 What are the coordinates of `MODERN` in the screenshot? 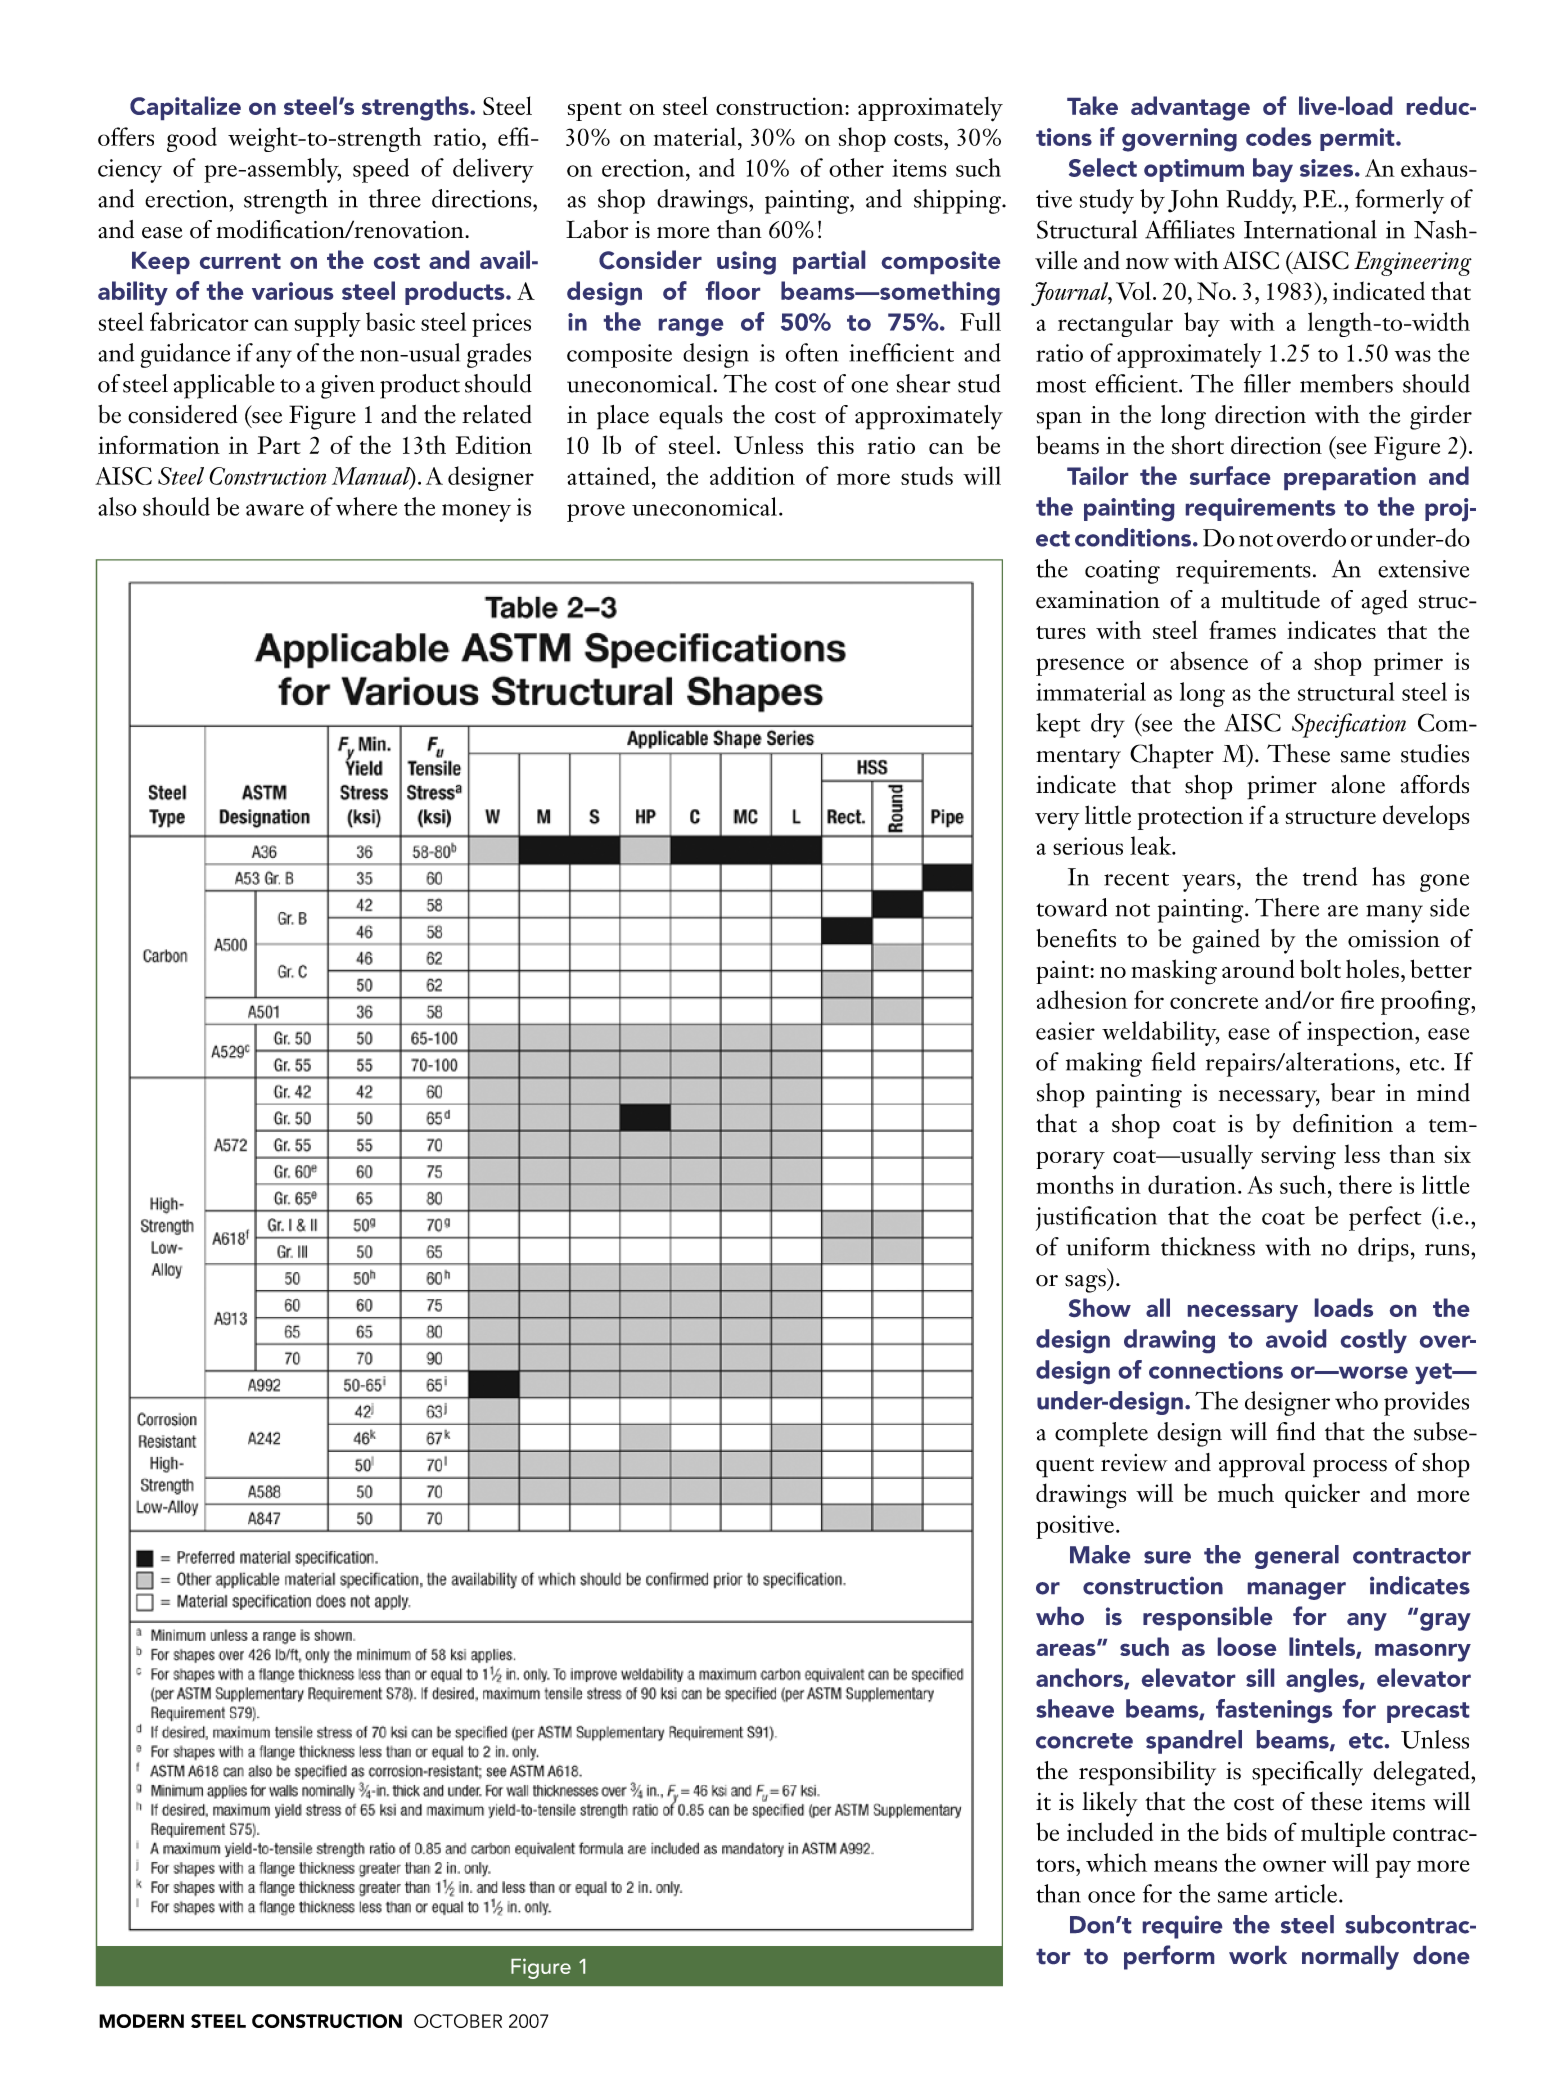 It's located at (141, 2021).
